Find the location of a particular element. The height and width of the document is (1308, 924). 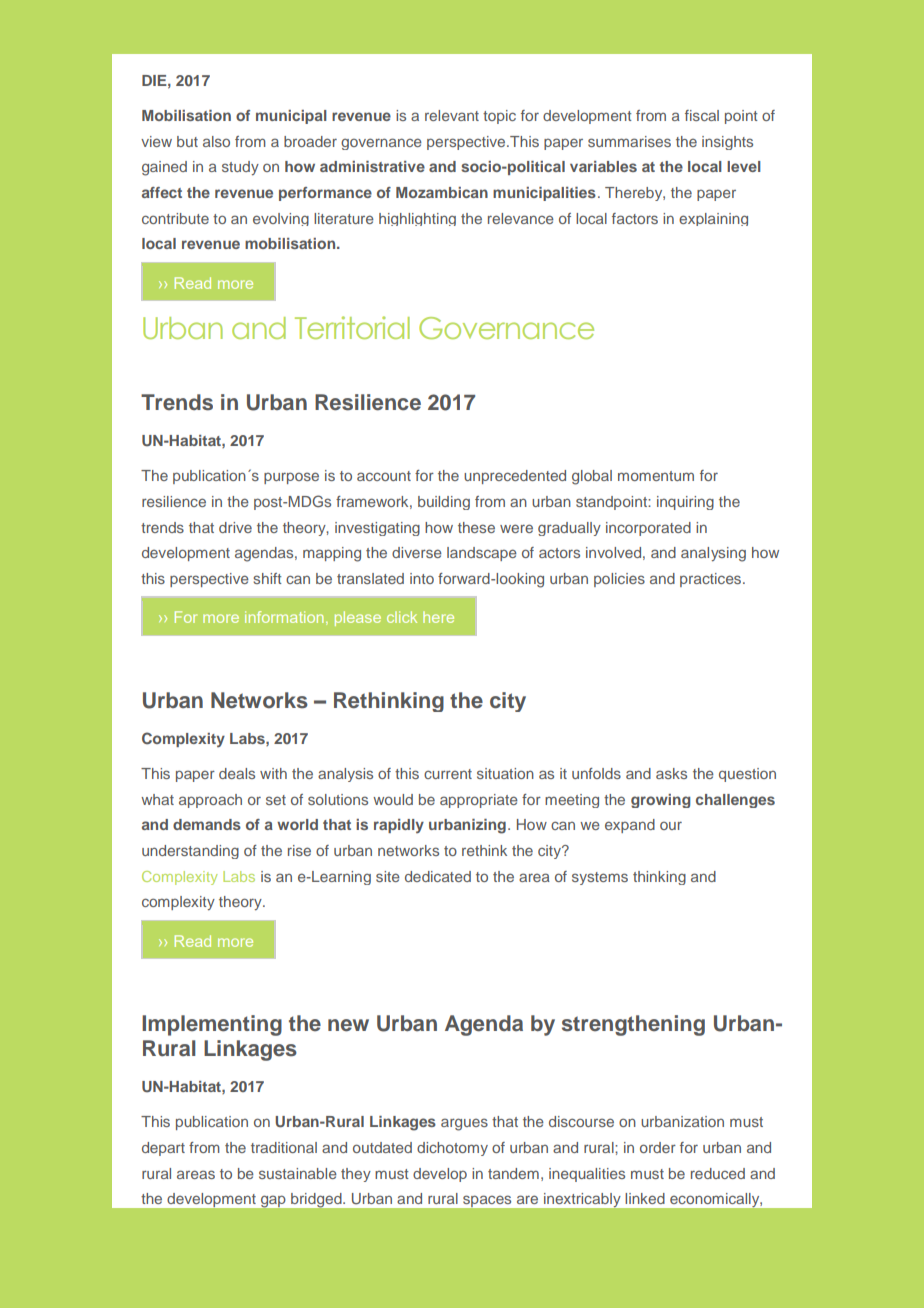

gap is located at coordinates (273, 1201).
